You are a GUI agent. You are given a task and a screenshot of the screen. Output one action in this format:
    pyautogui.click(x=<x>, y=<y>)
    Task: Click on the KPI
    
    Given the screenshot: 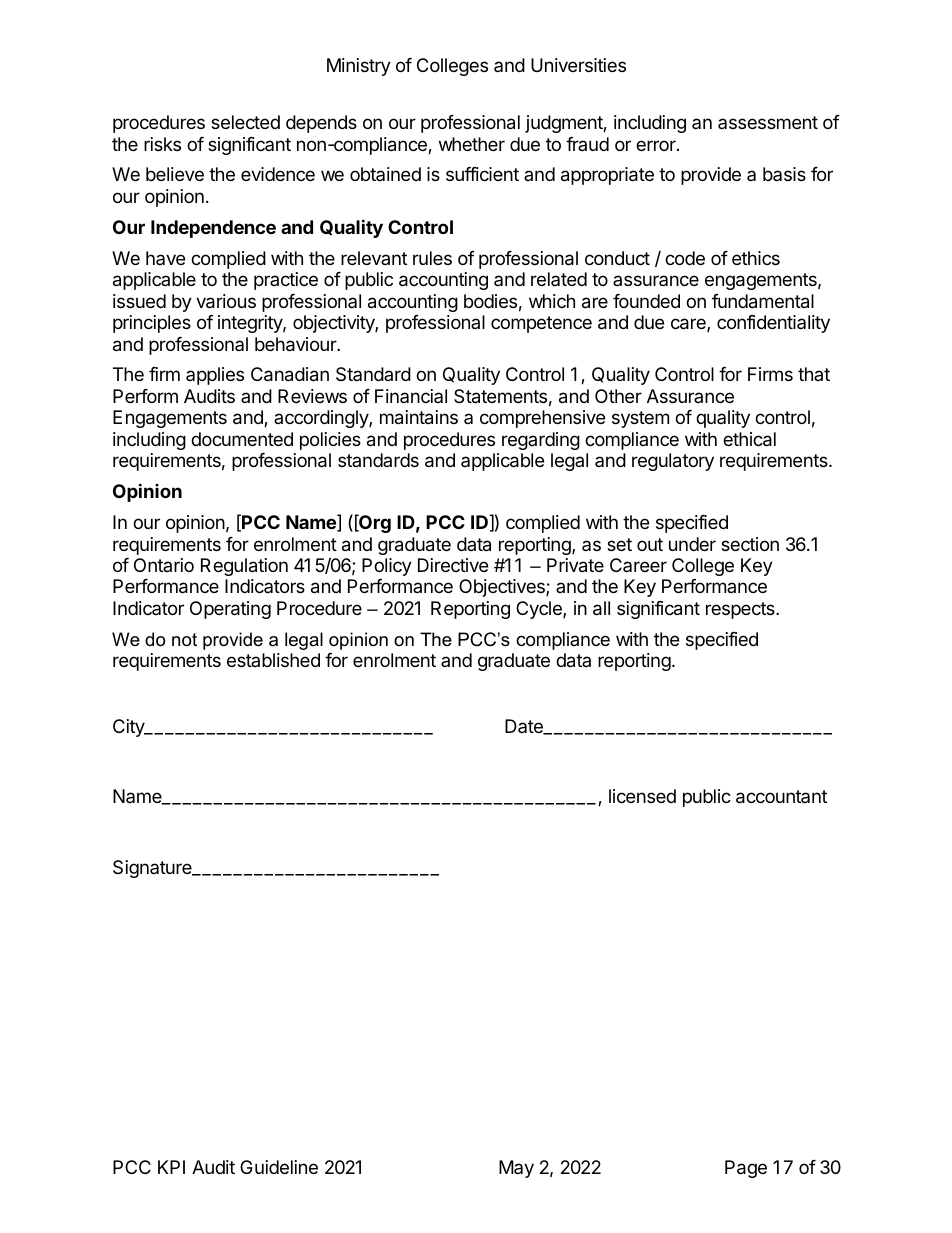 What is the action you would take?
    pyautogui.click(x=171, y=1167)
